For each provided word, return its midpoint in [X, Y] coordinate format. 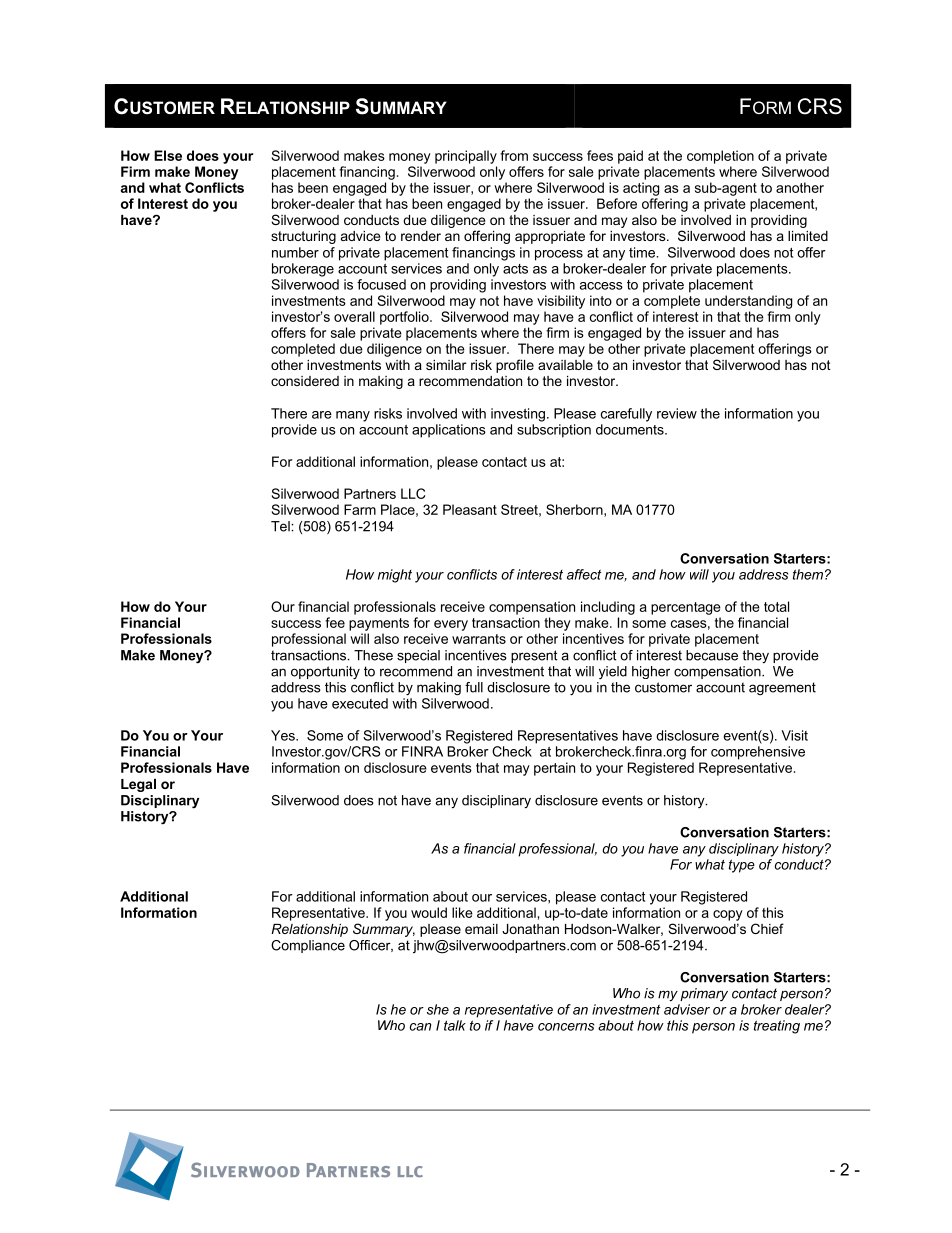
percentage [686, 608]
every [451, 625]
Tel [281, 526]
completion [720, 157]
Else [168, 155]
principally [466, 157]
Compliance [308, 946]
